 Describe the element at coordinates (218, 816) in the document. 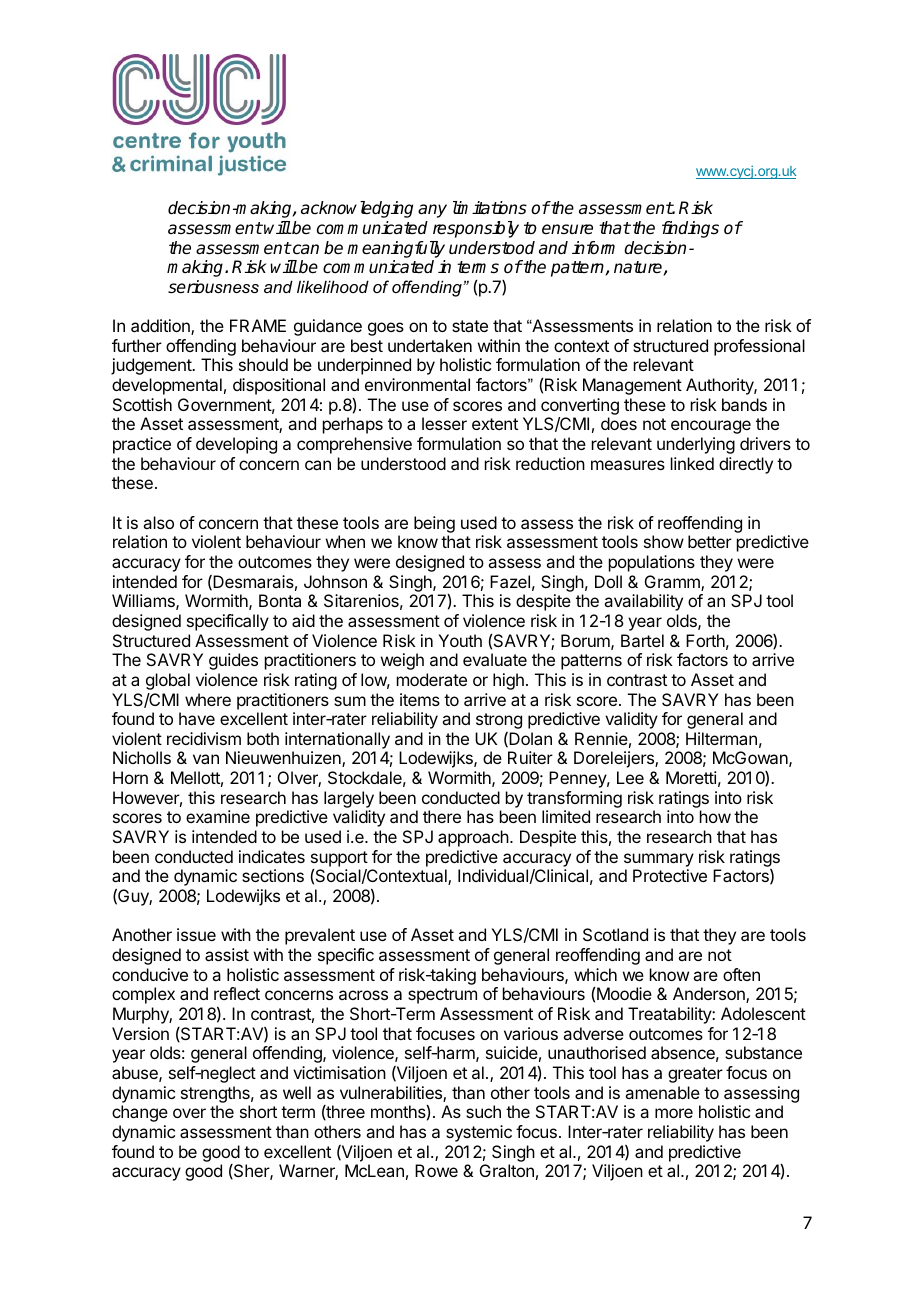

I see `examine` at that location.
